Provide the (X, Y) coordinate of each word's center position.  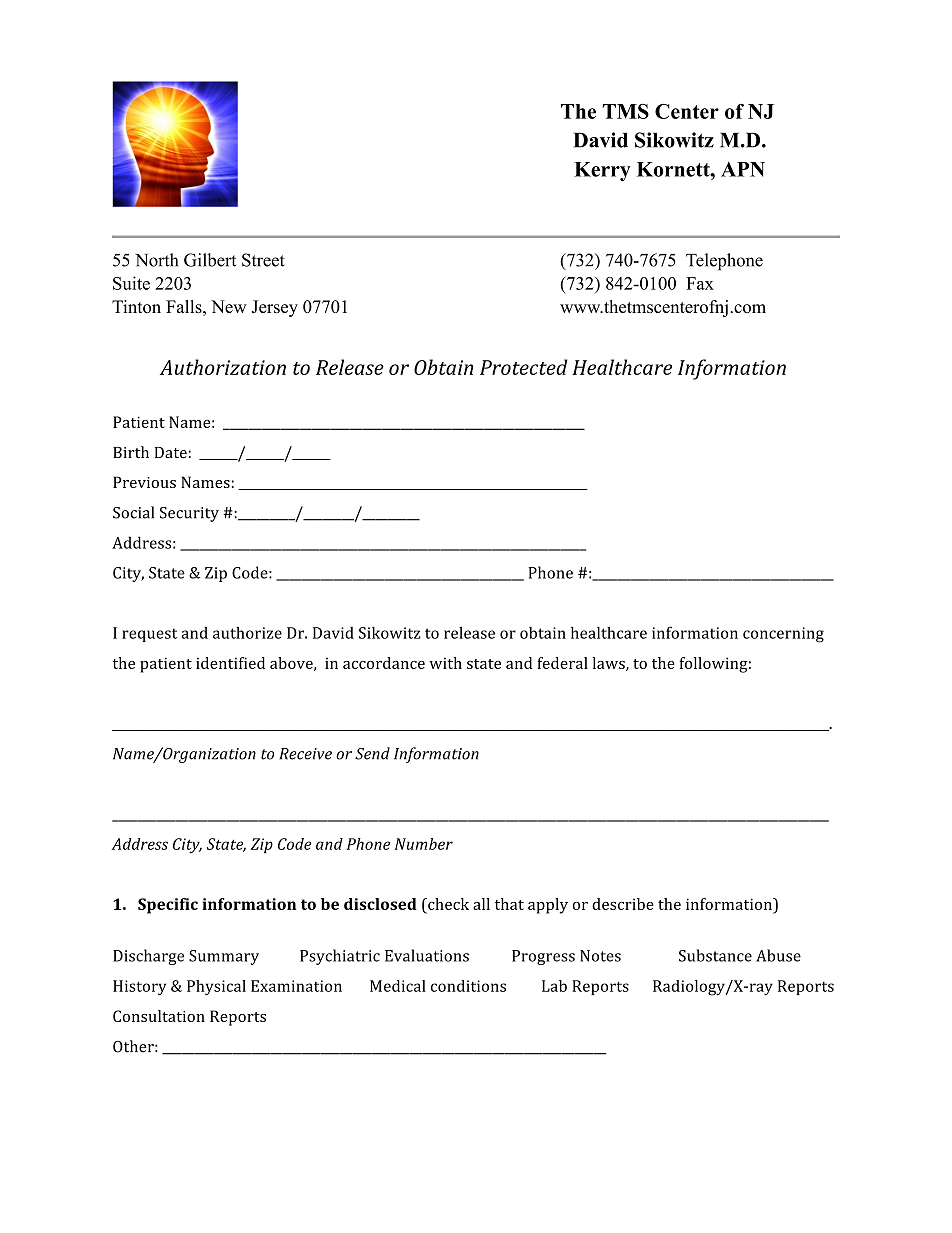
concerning (783, 635)
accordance (384, 663)
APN (743, 169)
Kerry (602, 171)
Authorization (223, 367)
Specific (168, 906)
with (445, 663)
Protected (524, 367)
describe (623, 904)
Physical (216, 988)
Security (189, 514)
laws (609, 664)
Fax (700, 283)
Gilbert (210, 260)
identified (230, 663)
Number (424, 844)
